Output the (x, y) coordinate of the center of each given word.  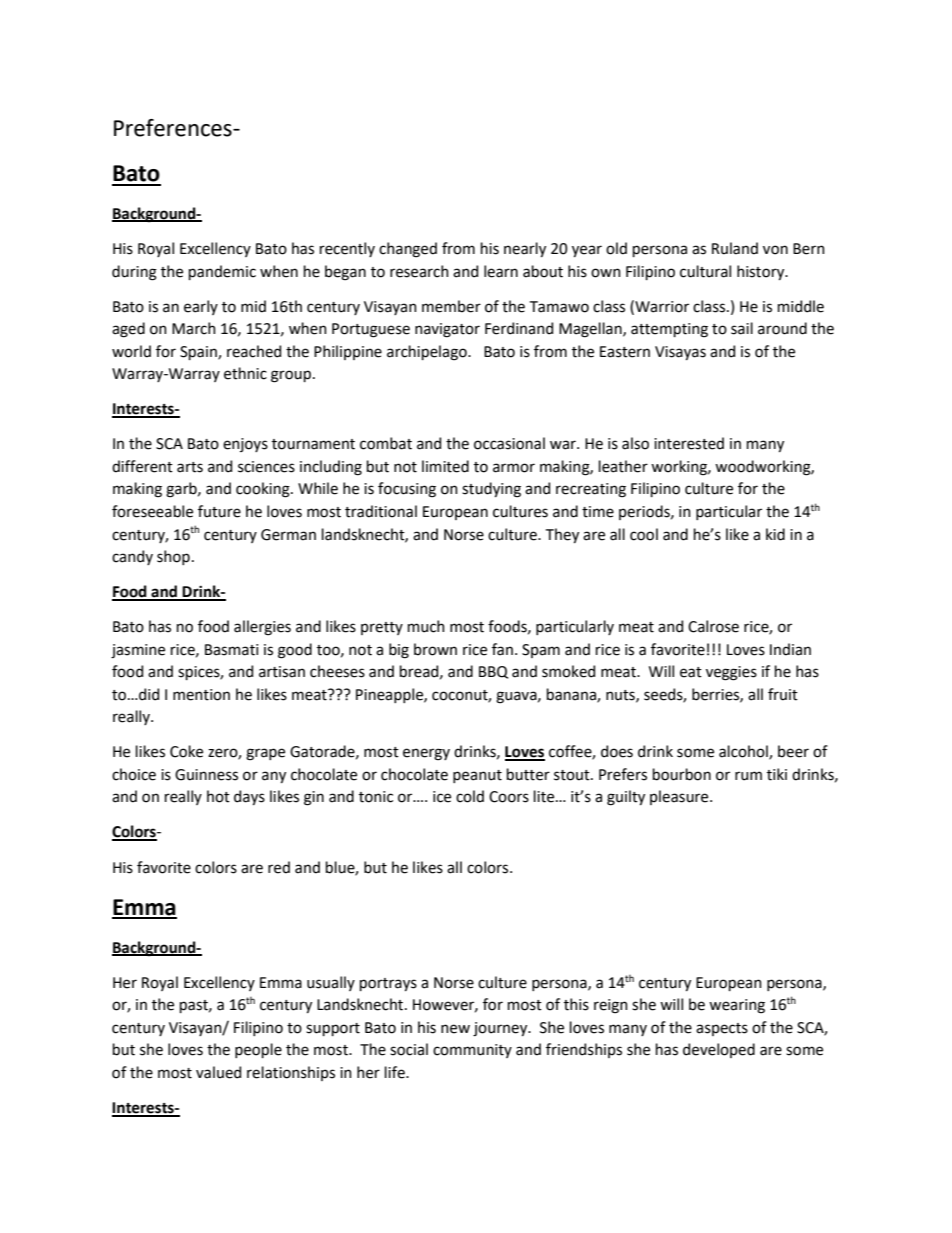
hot (218, 796)
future (219, 511)
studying (491, 490)
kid (775, 534)
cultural (705, 271)
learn (501, 271)
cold (470, 796)
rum (748, 776)
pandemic (222, 272)
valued (218, 1072)
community (472, 1051)
